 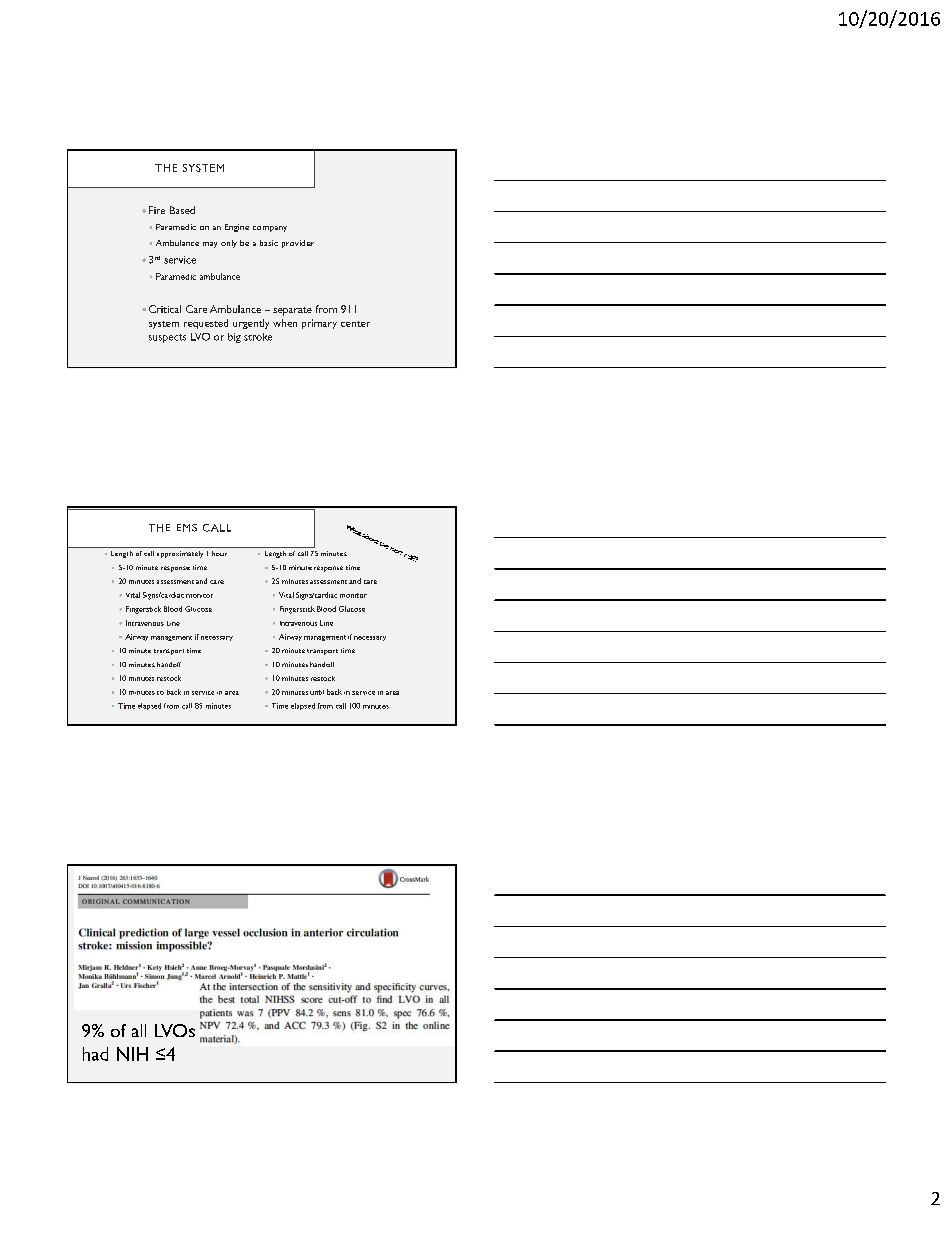 I want to click on provider, so click(x=298, y=244).
